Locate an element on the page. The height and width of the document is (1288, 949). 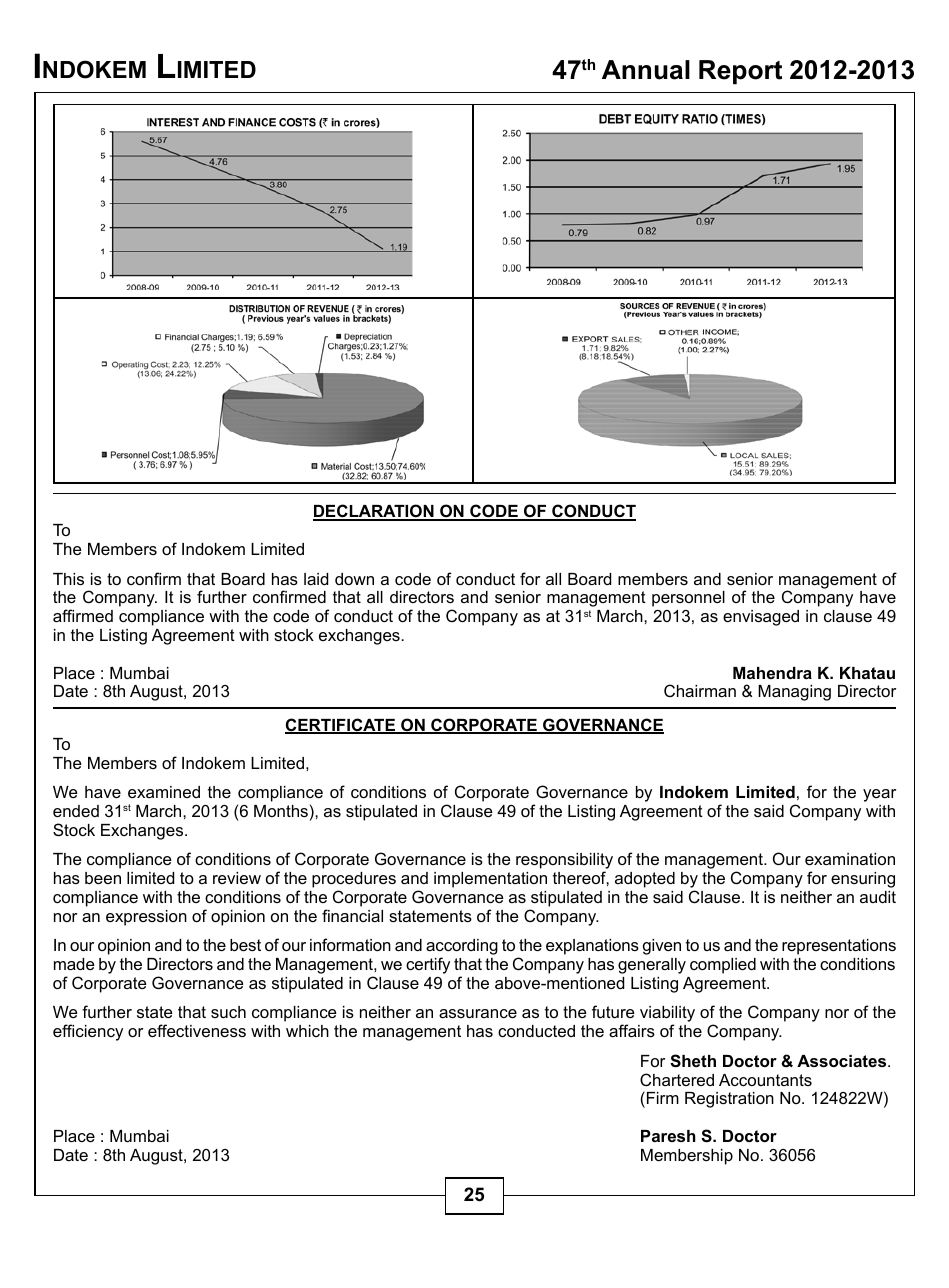
down is located at coordinates (354, 579).
